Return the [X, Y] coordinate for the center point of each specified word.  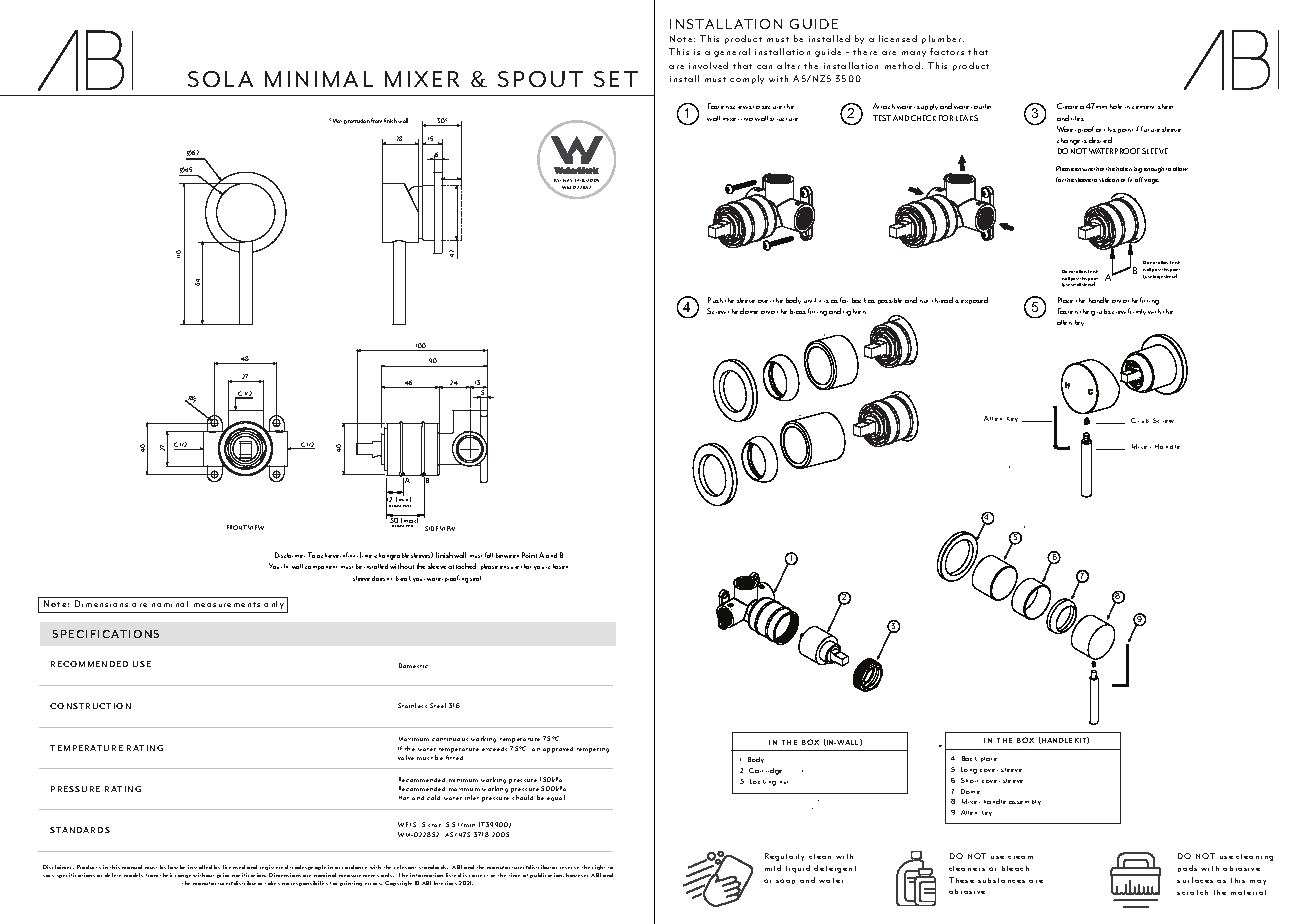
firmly [1137, 311]
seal [475, 578]
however [577, 875]
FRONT [237, 527]
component [321, 568]
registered [274, 867]
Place [1065, 300]
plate [989, 759]
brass [798, 311]
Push [715, 300]
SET [616, 79]
